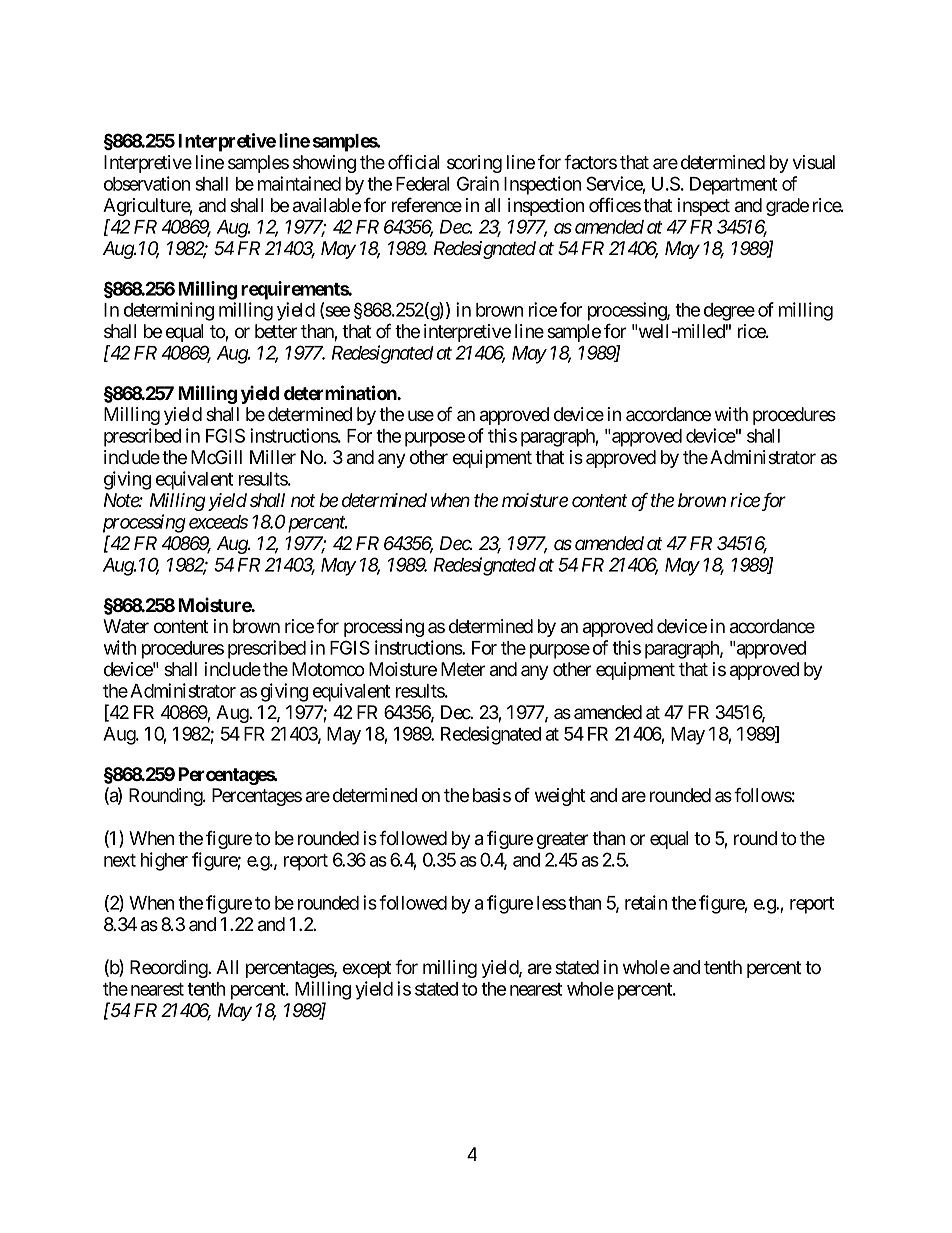 The image size is (952, 1233). Describe the element at coordinates (560, 797) in the page. I see `weight` at that location.
